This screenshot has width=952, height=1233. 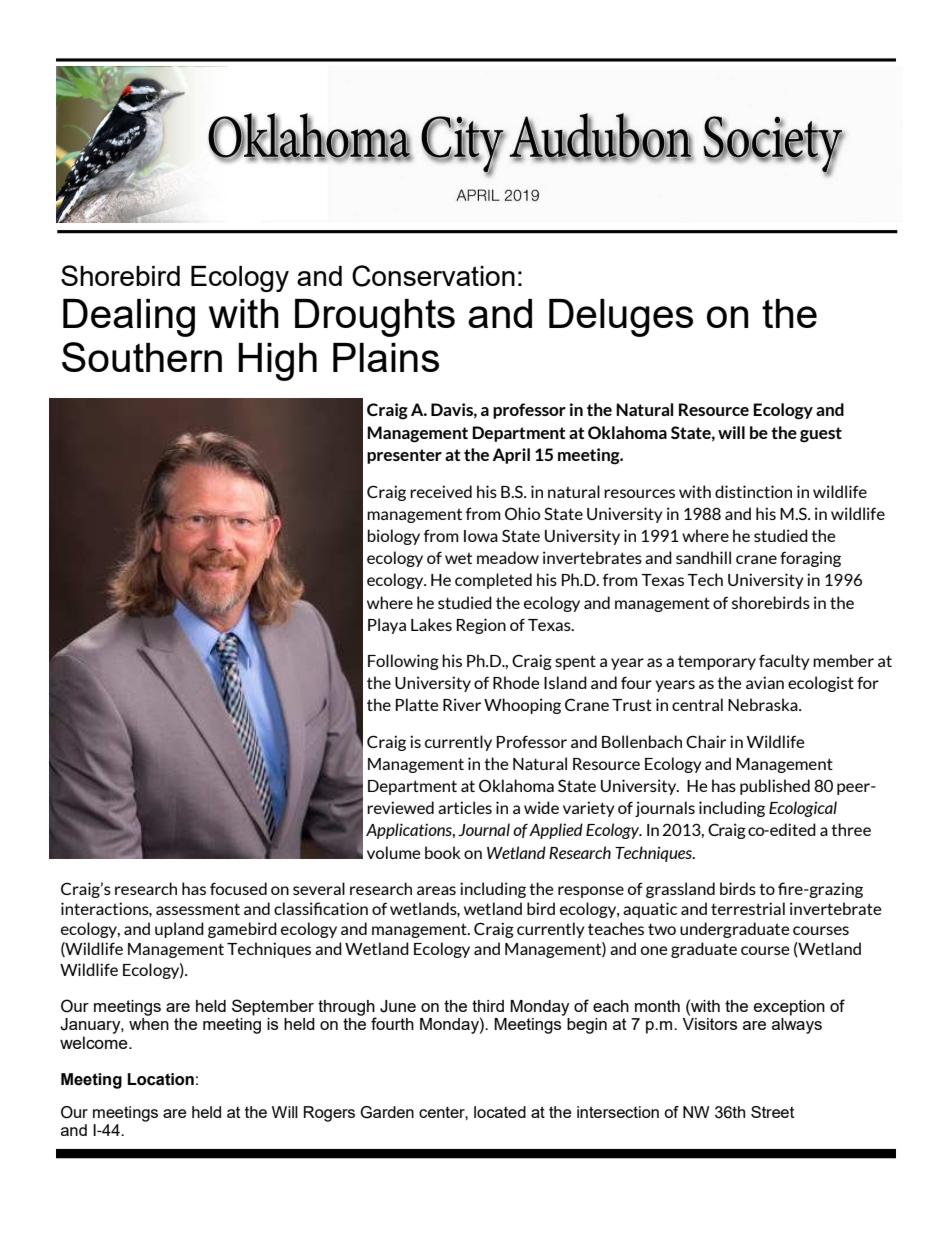 What do you see at coordinates (772, 1112) in the screenshot?
I see `Street` at bounding box center [772, 1112].
